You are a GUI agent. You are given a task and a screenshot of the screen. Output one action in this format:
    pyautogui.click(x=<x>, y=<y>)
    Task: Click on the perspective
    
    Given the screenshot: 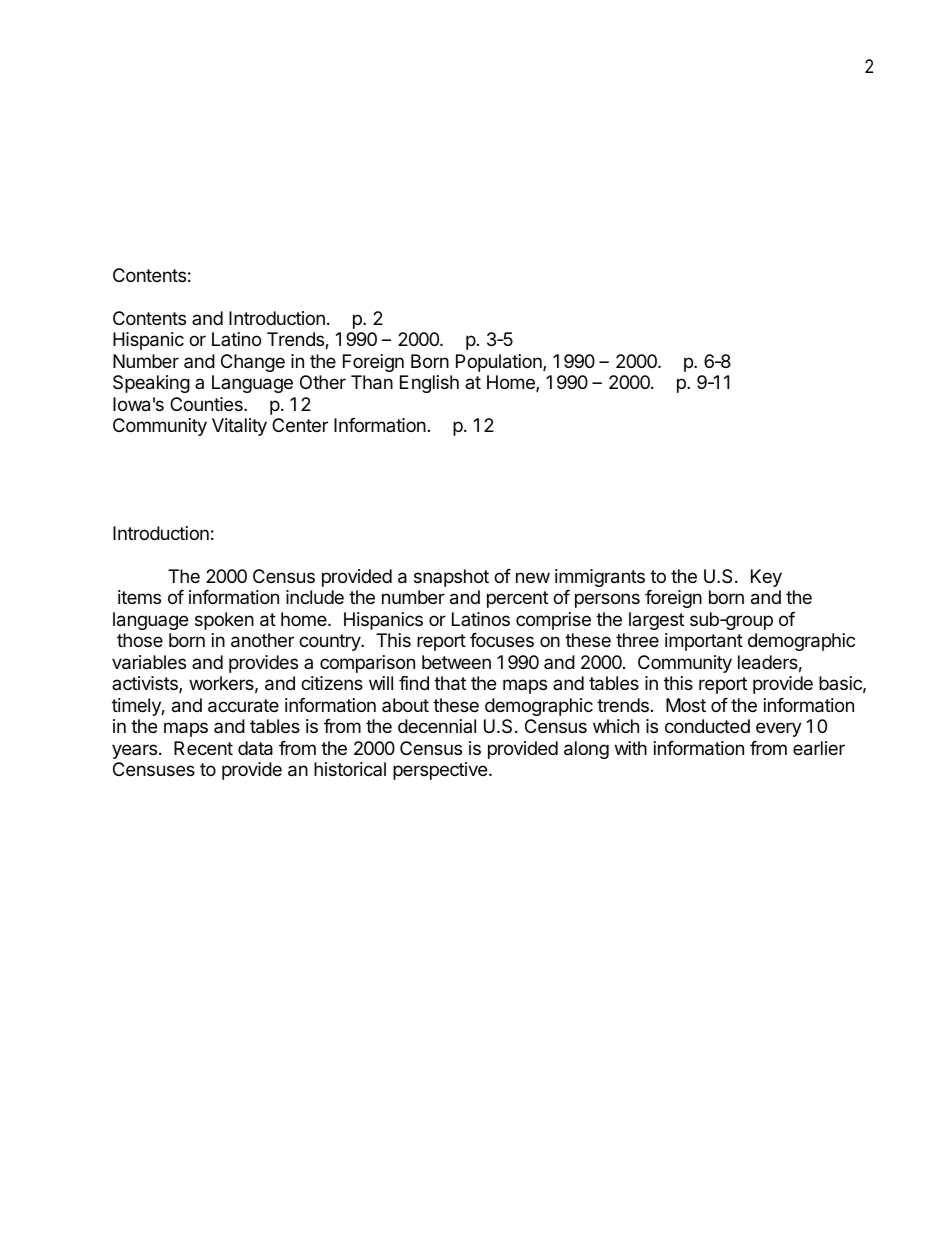 What is the action you would take?
    pyautogui.click(x=440, y=771)
